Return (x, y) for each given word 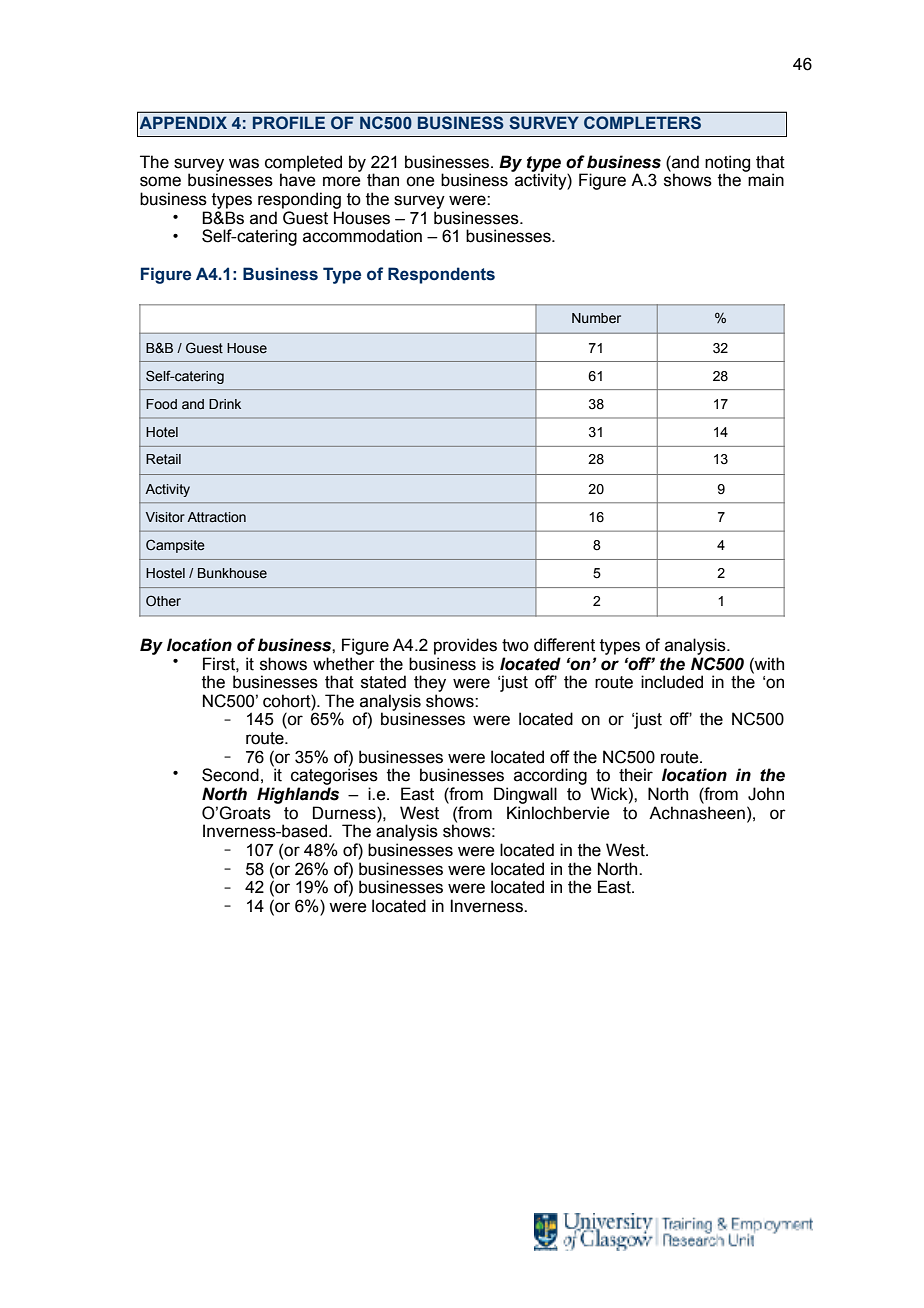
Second (230, 775)
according (550, 776)
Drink (225, 404)
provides (465, 646)
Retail (163, 459)
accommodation (362, 236)
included (672, 682)
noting (727, 164)
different (564, 645)
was (244, 163)
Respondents (441, 275)
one (420, 181)
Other (163, 601)
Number (596, 318)
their (636, 775)
